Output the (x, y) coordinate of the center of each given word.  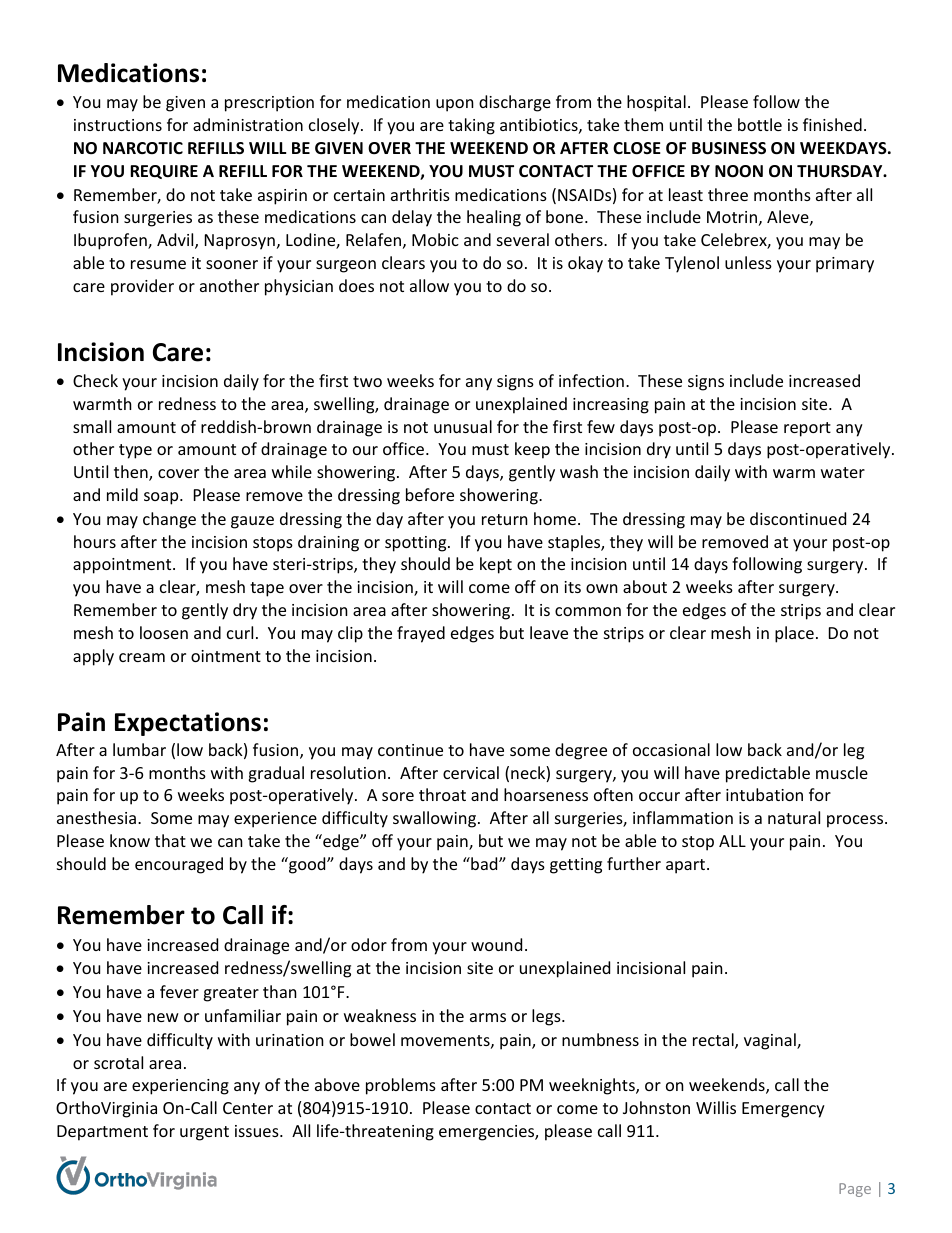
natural (794, 817)
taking (471, 126)
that (170, 840)
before (430, 494)
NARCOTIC (143, 148)
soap (162, 498)
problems (401, 1086)
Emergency (783, 1110)
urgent (204, 1133)
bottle (760, 124)
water (843, 472)
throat (442, 794)
